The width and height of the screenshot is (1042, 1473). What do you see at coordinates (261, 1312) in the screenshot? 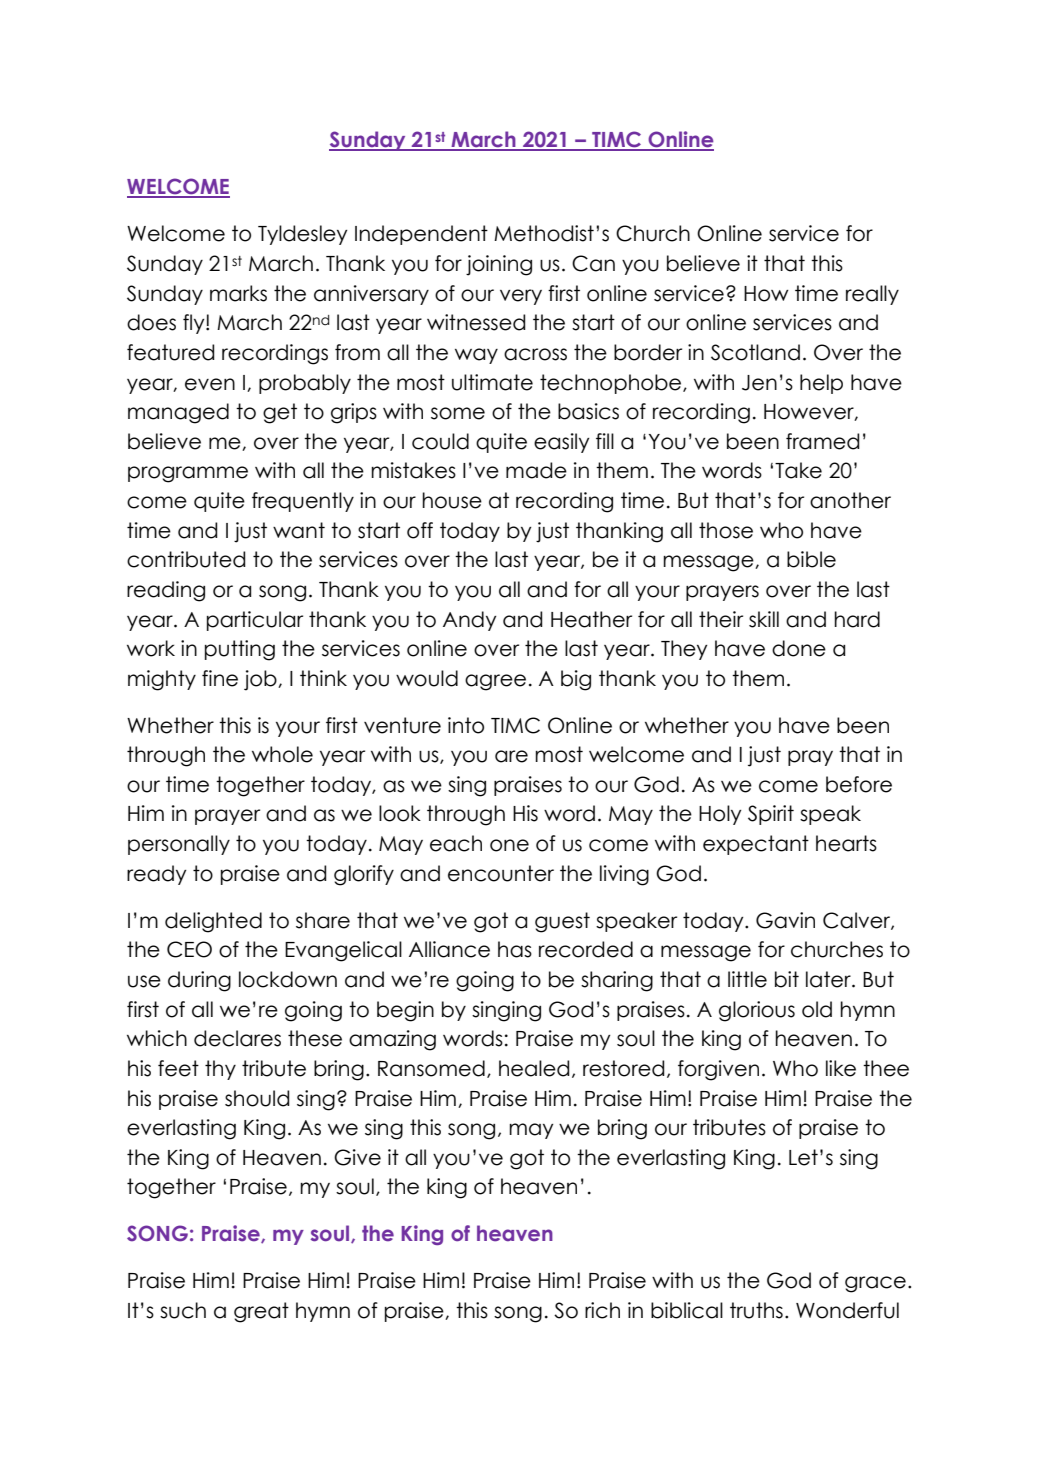
I see `great` at bounding box center [261, 1312].
